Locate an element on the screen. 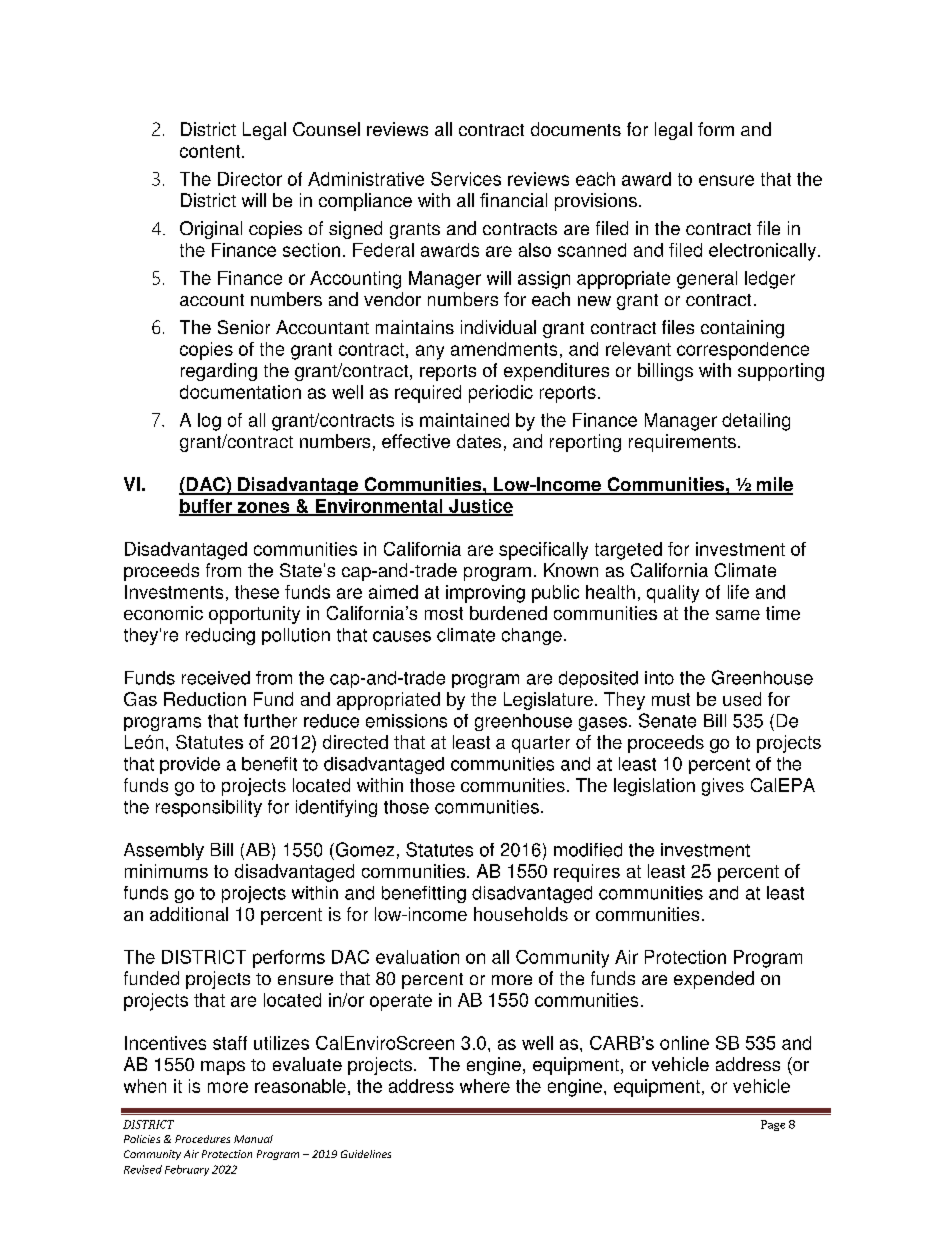 The height and width of the screenshot is (1233, 952). provisions is located at coordinates (596, 202).
